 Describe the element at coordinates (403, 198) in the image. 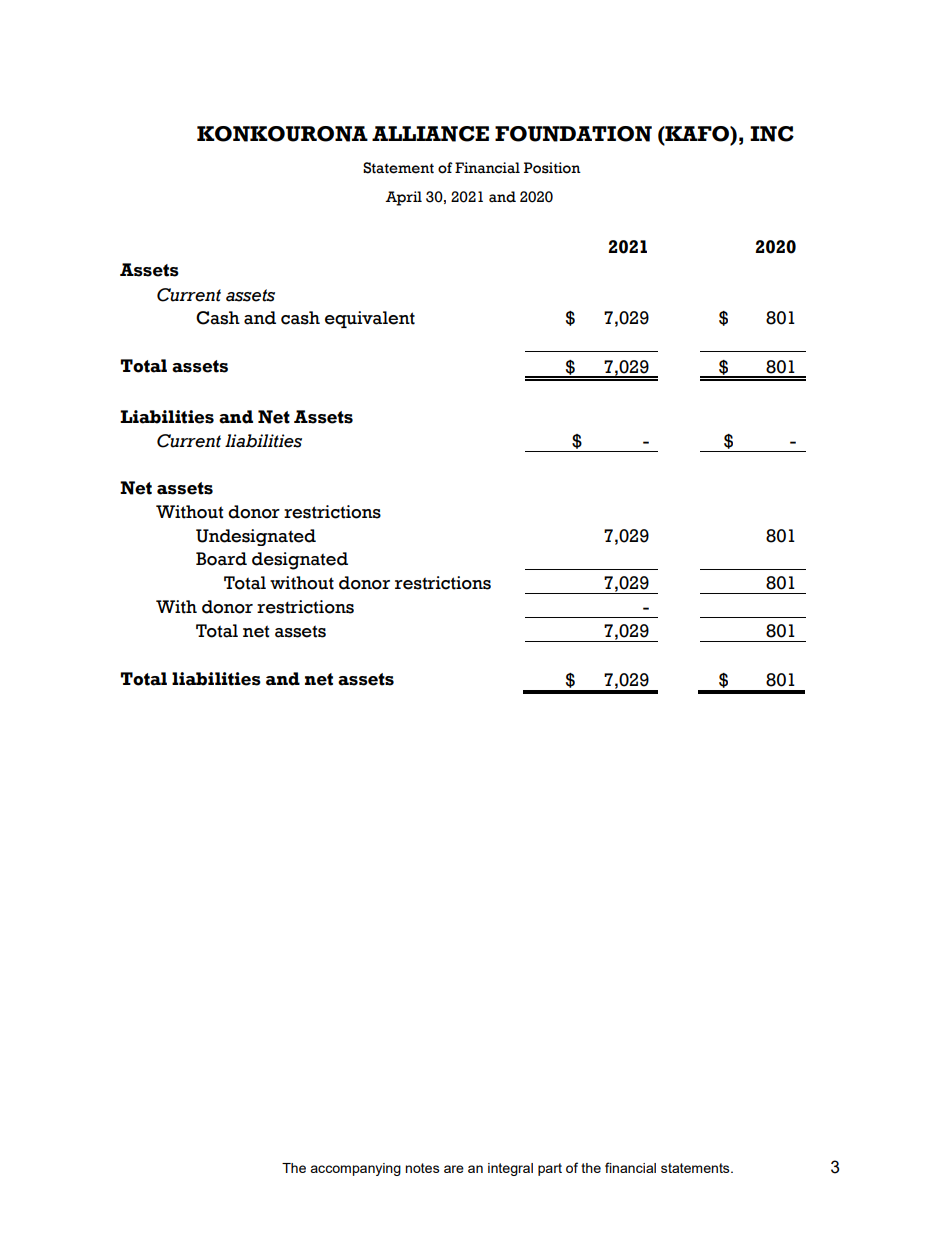

I see `April` at that location.
